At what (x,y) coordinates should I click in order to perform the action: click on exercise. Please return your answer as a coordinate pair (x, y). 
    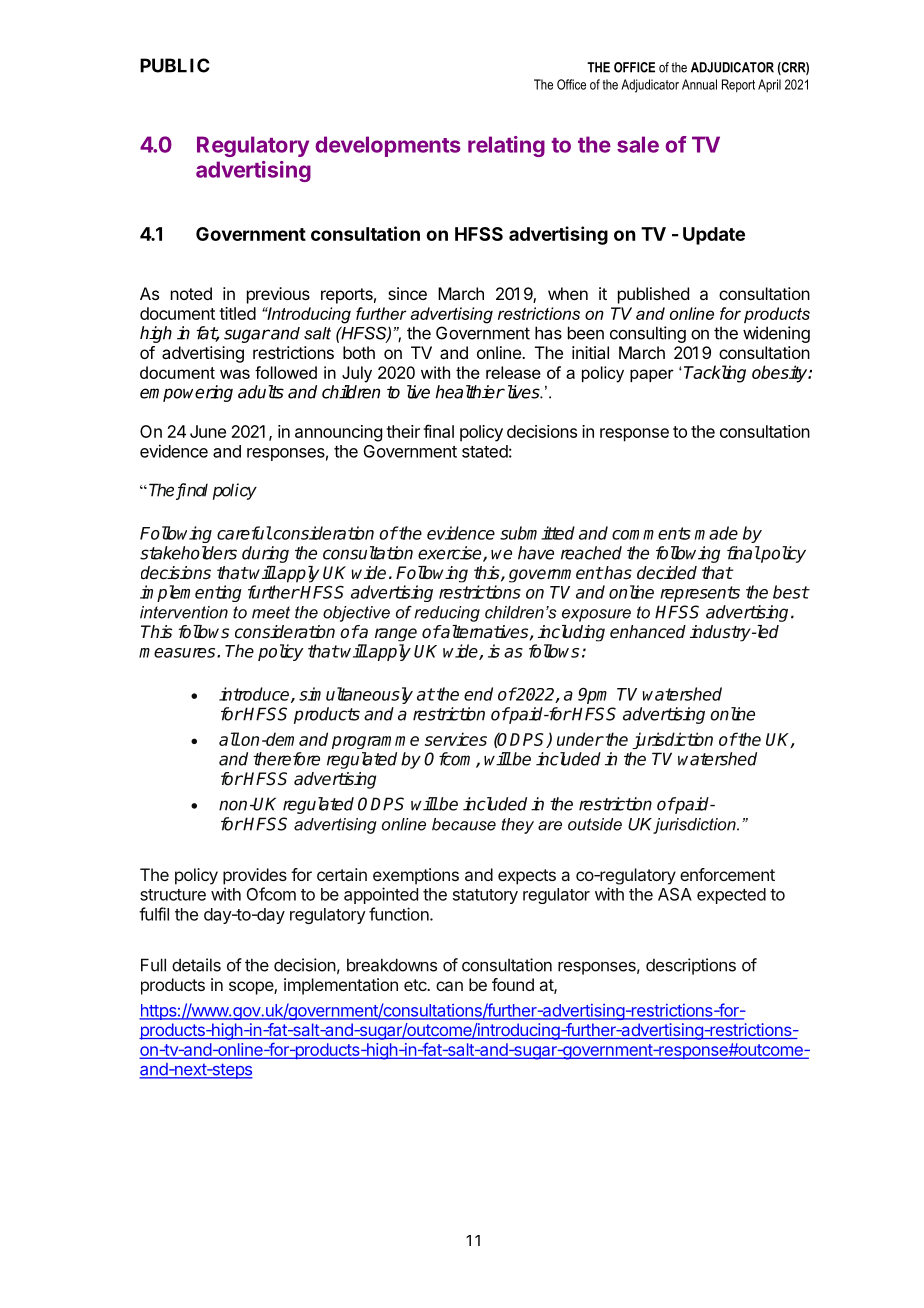
    Looking at the image, I should click on (451, 554).
